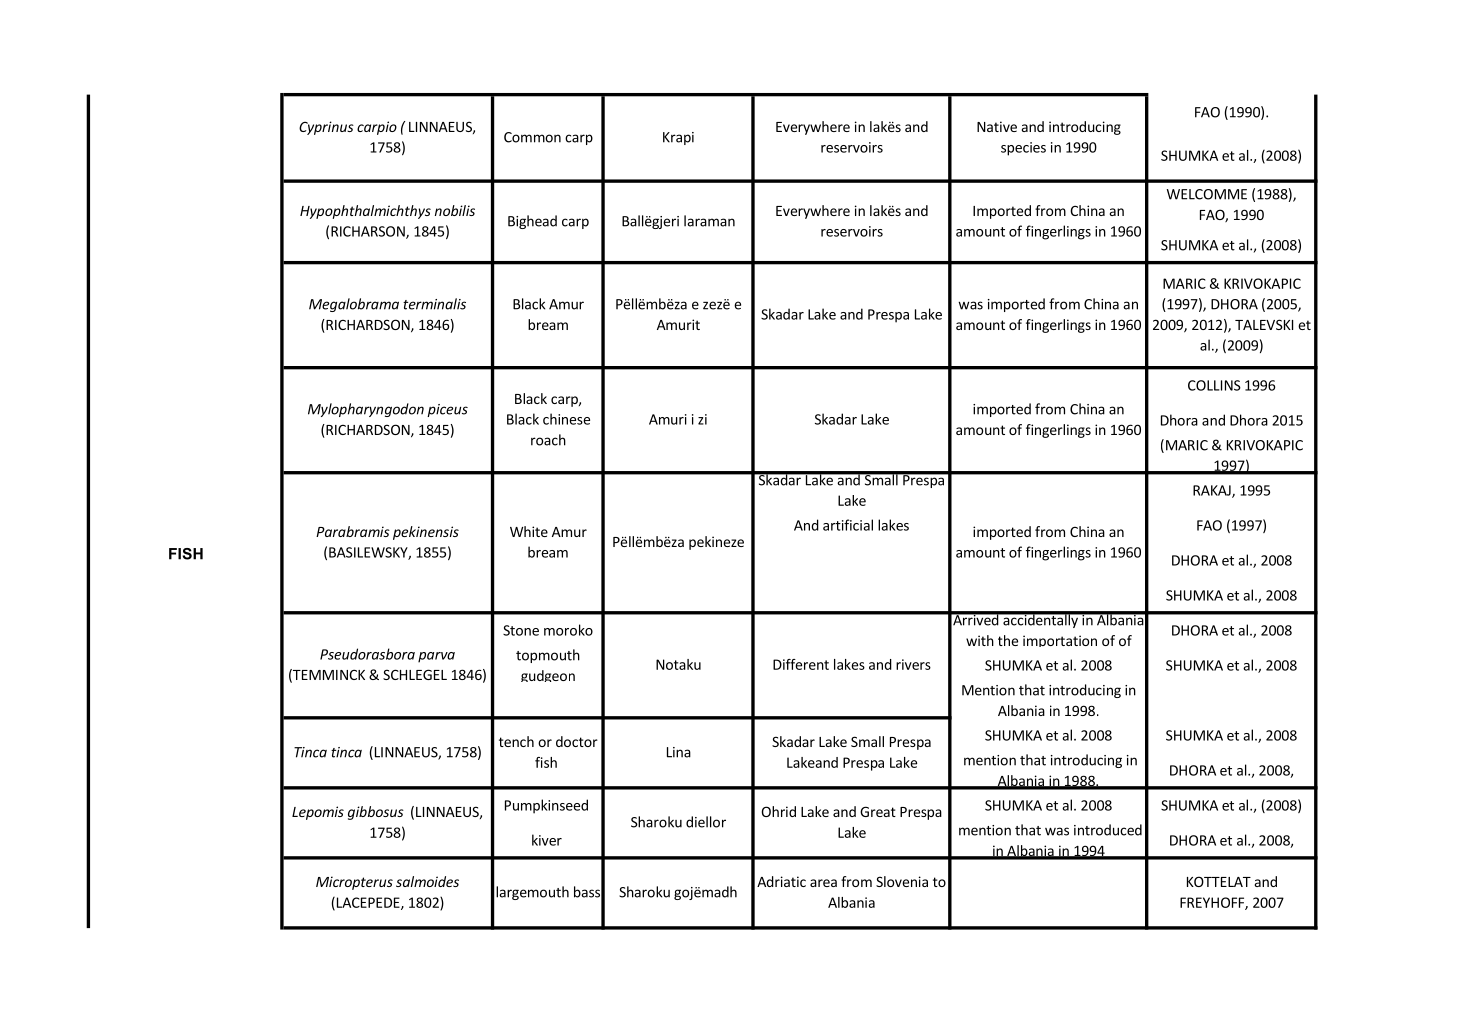  What do you see at coordinates (848, 525) in the screenshot?
I see `artificial` at bounding box center [848, 525].
